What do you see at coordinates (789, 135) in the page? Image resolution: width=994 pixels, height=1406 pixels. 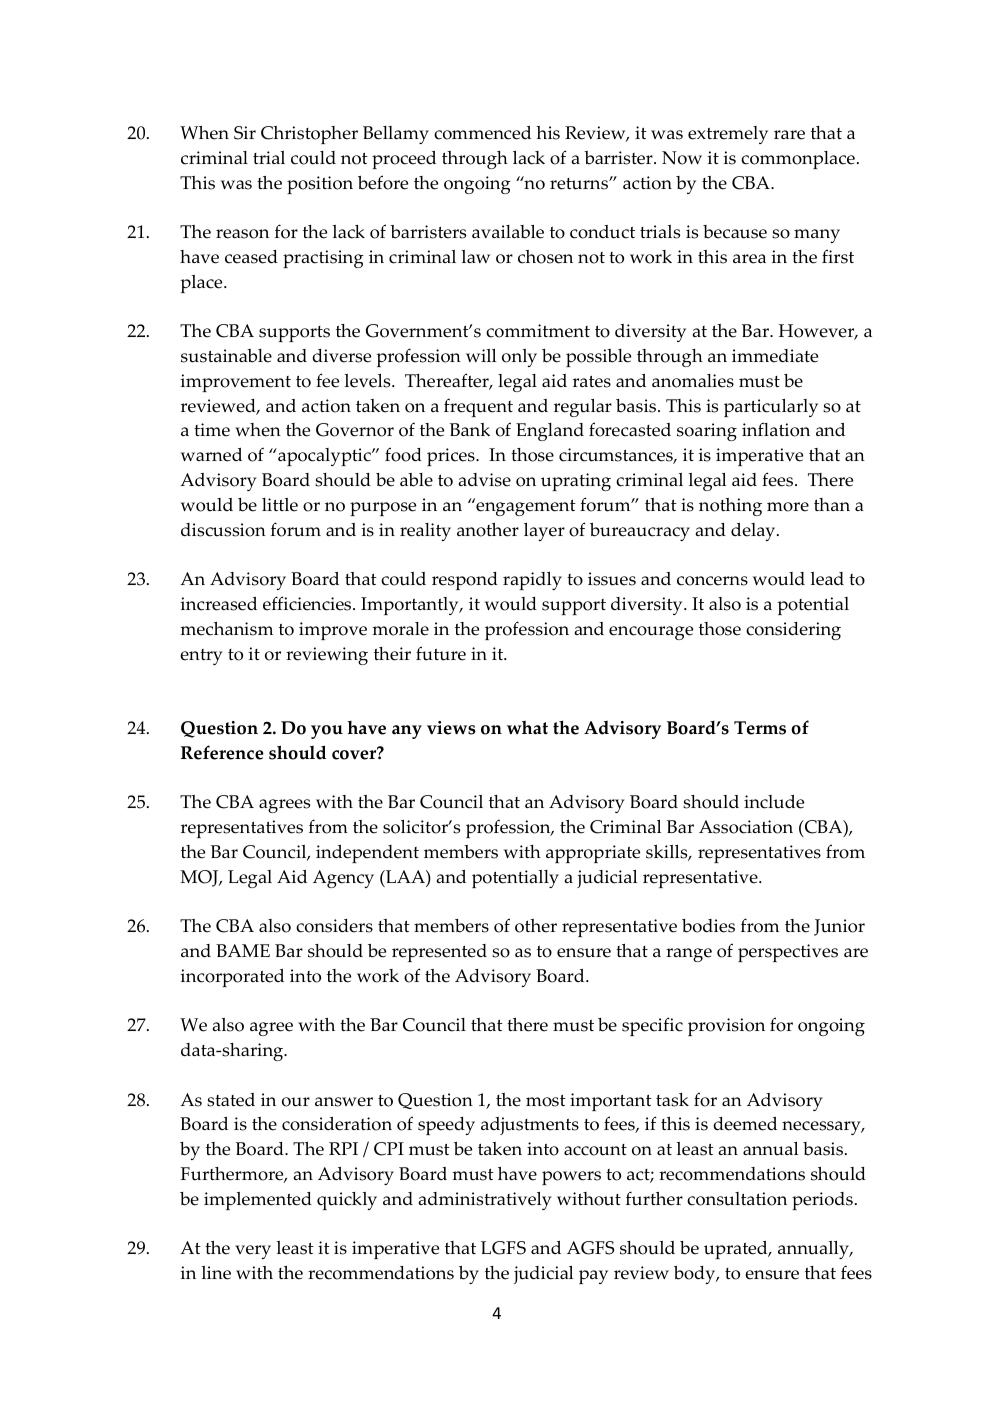 I see `rare` at bounding box center [789, 135].
